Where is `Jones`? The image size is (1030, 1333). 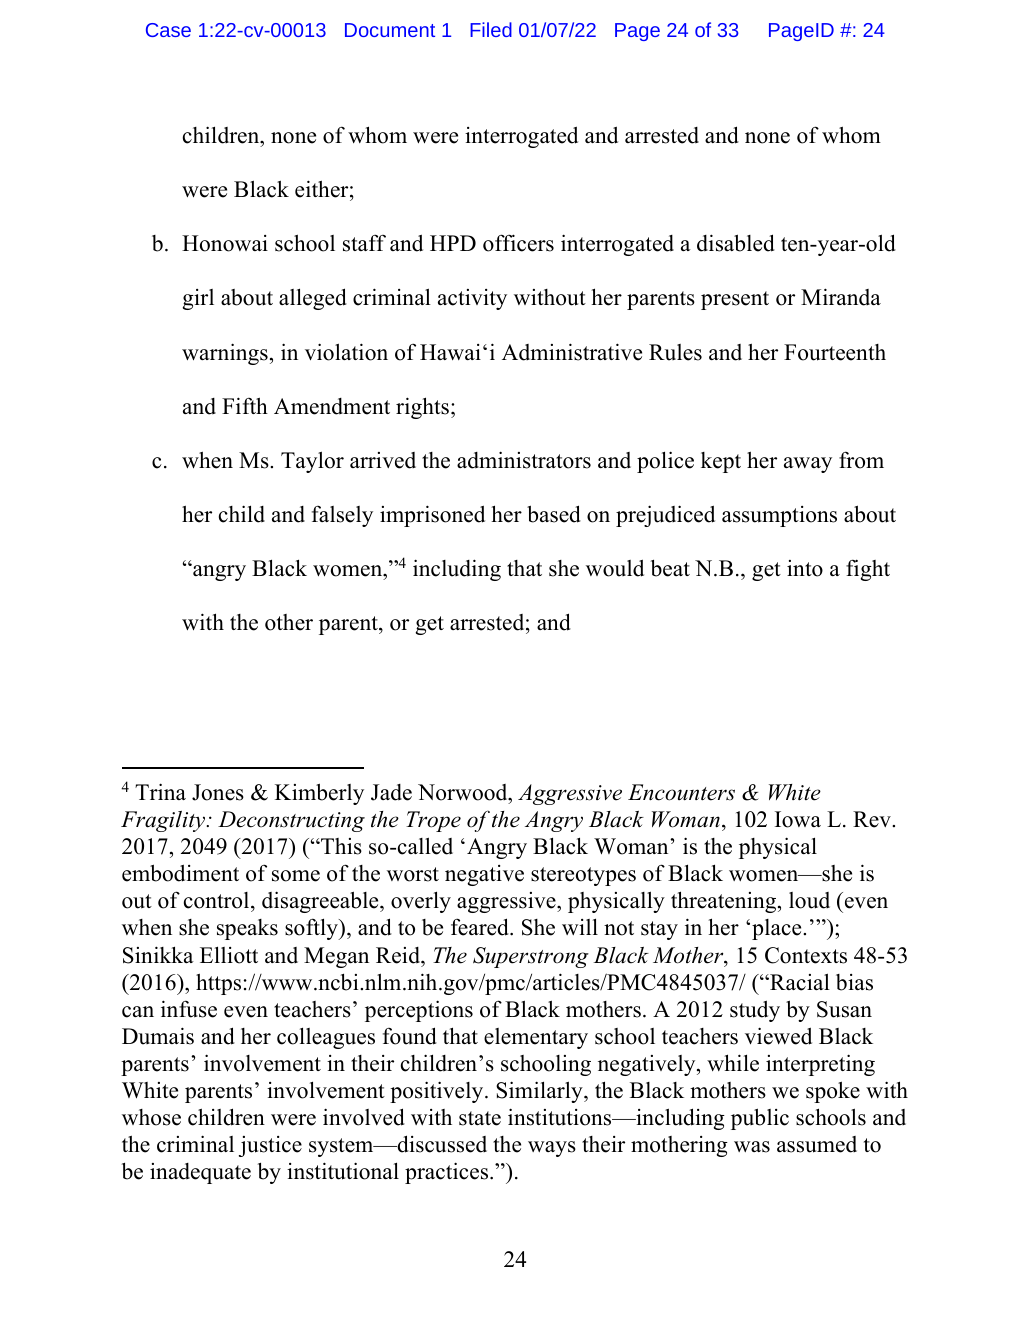
Jones is located at coordinates (218, 792).
